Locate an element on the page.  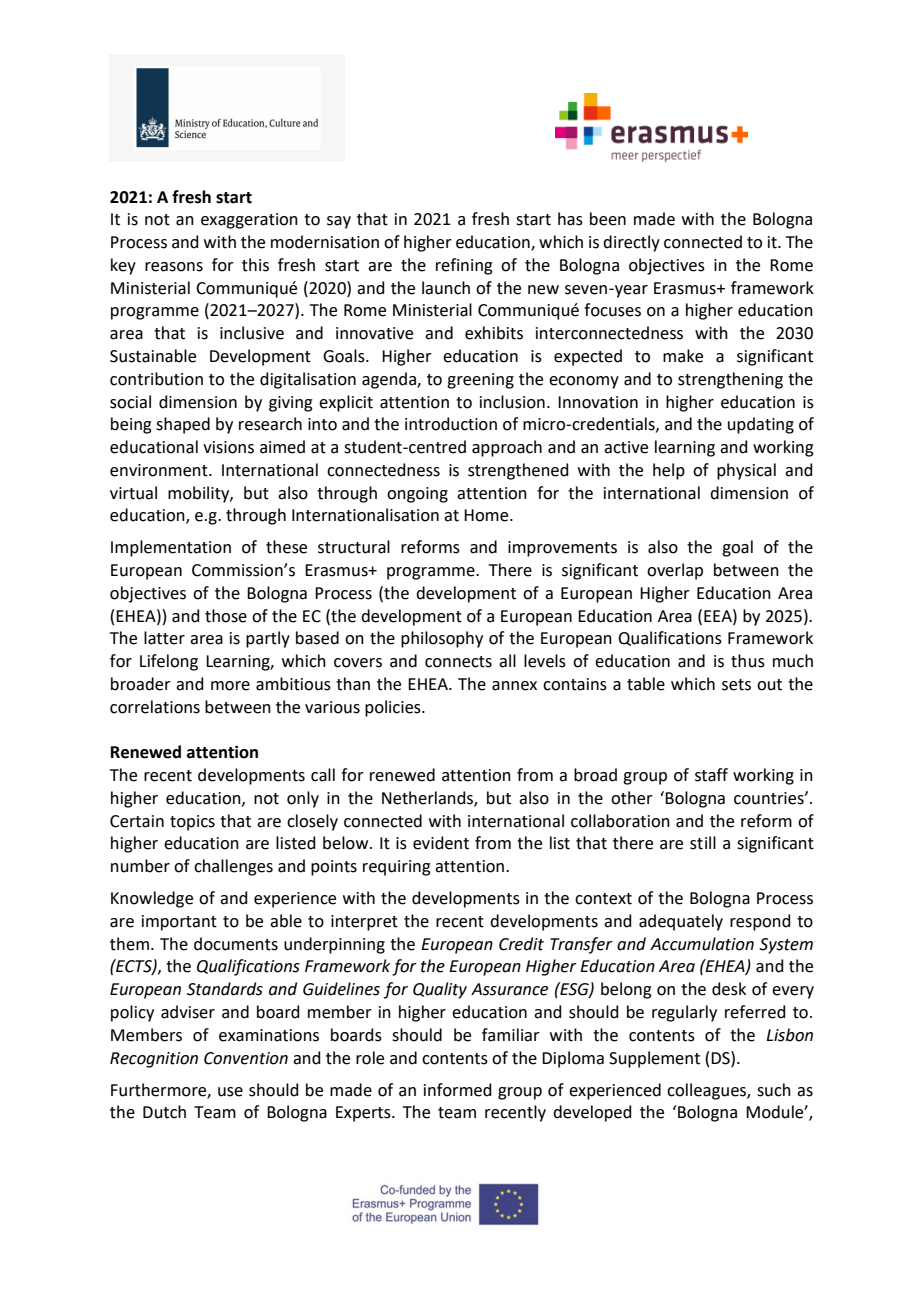
refining is located at coordinates (464, 266).
